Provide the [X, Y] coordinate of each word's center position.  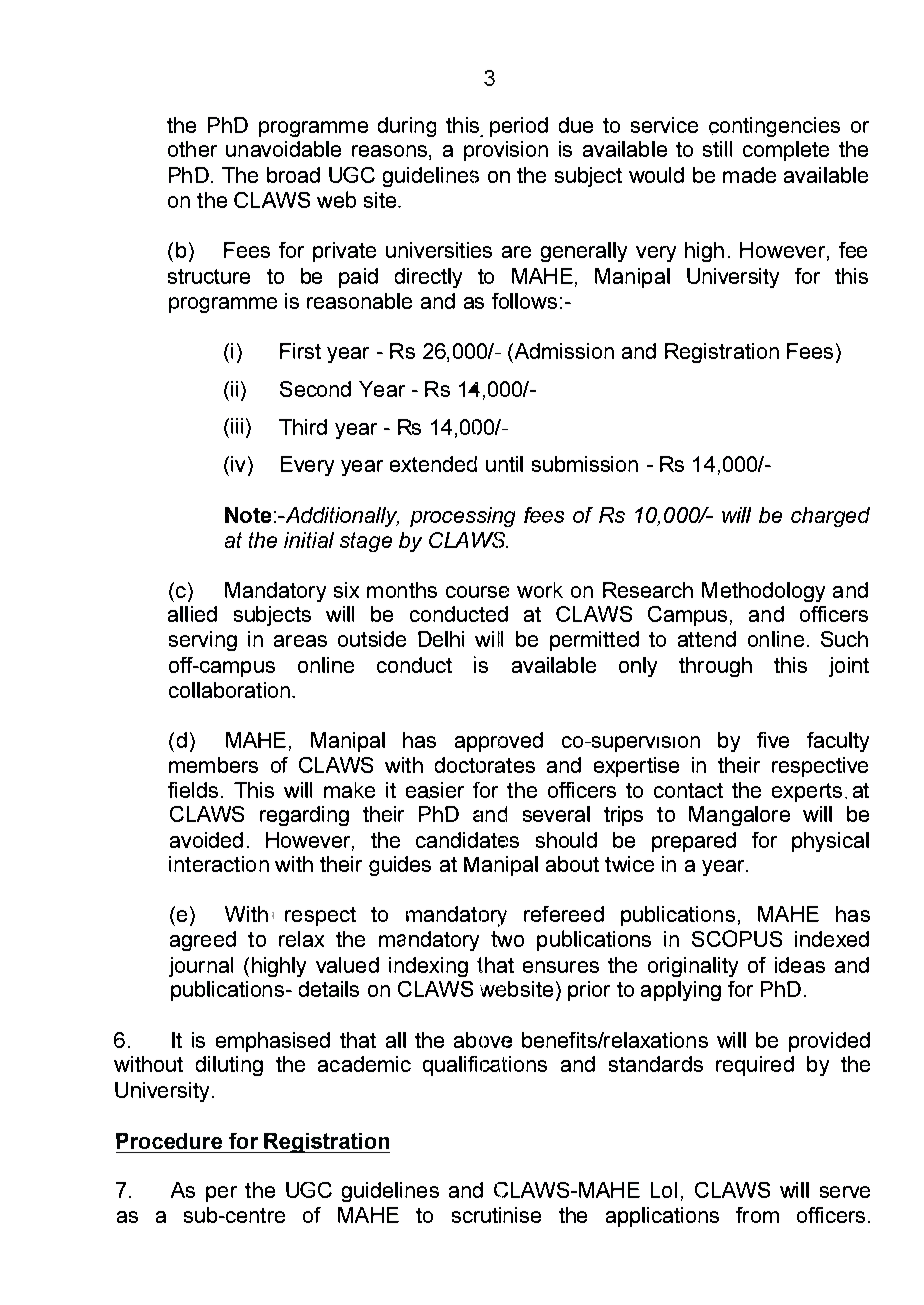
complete [786, 151]
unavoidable [283, 149]
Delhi [441, 639]
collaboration [231, 690]
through [715, 667]
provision [506, 151]
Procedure [169, 1141]
